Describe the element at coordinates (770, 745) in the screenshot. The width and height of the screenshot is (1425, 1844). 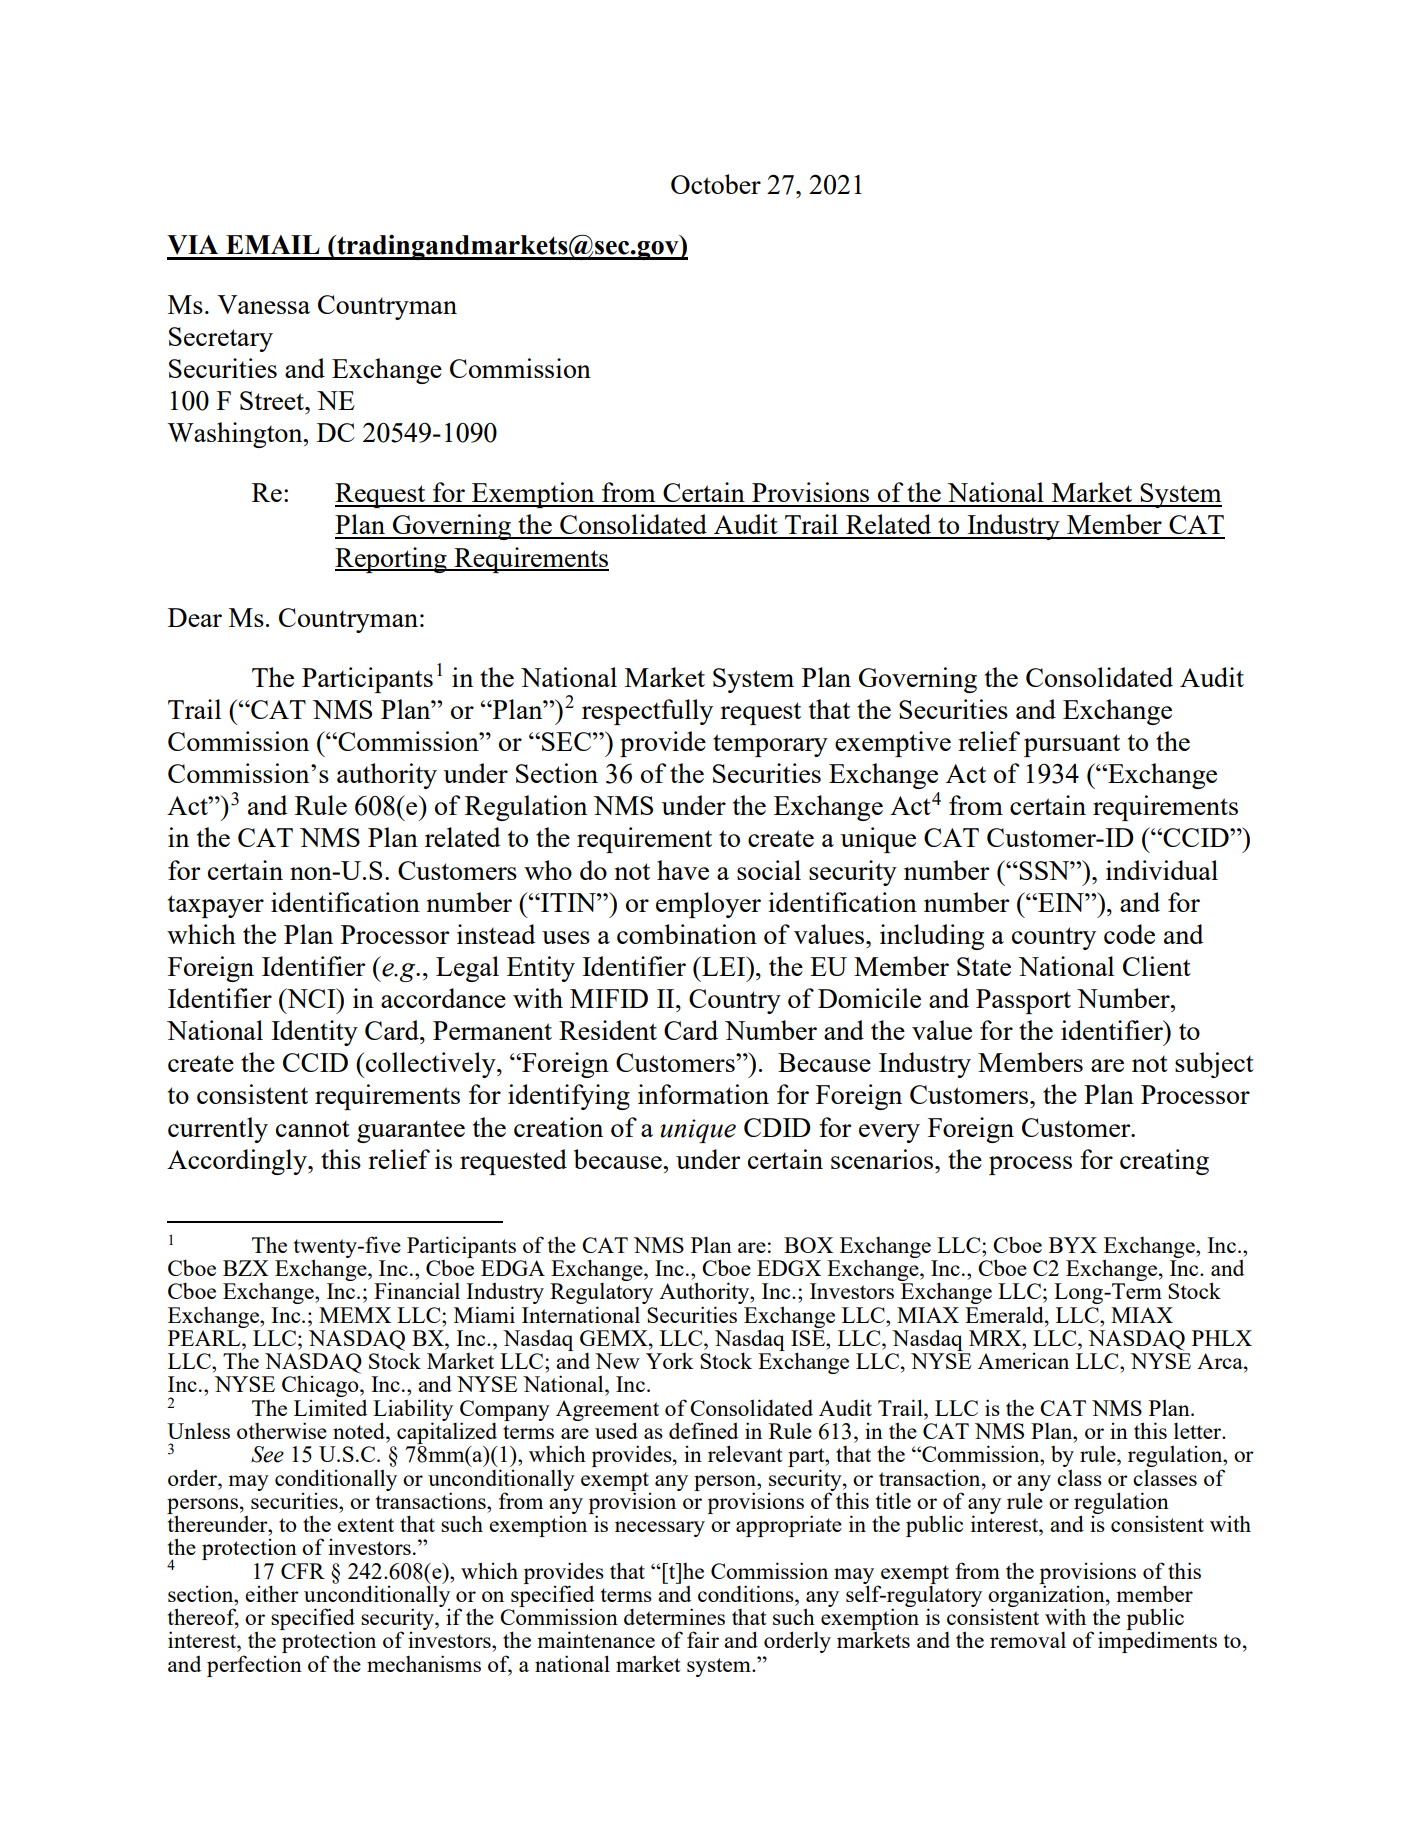
I see `temporary` at that location.
